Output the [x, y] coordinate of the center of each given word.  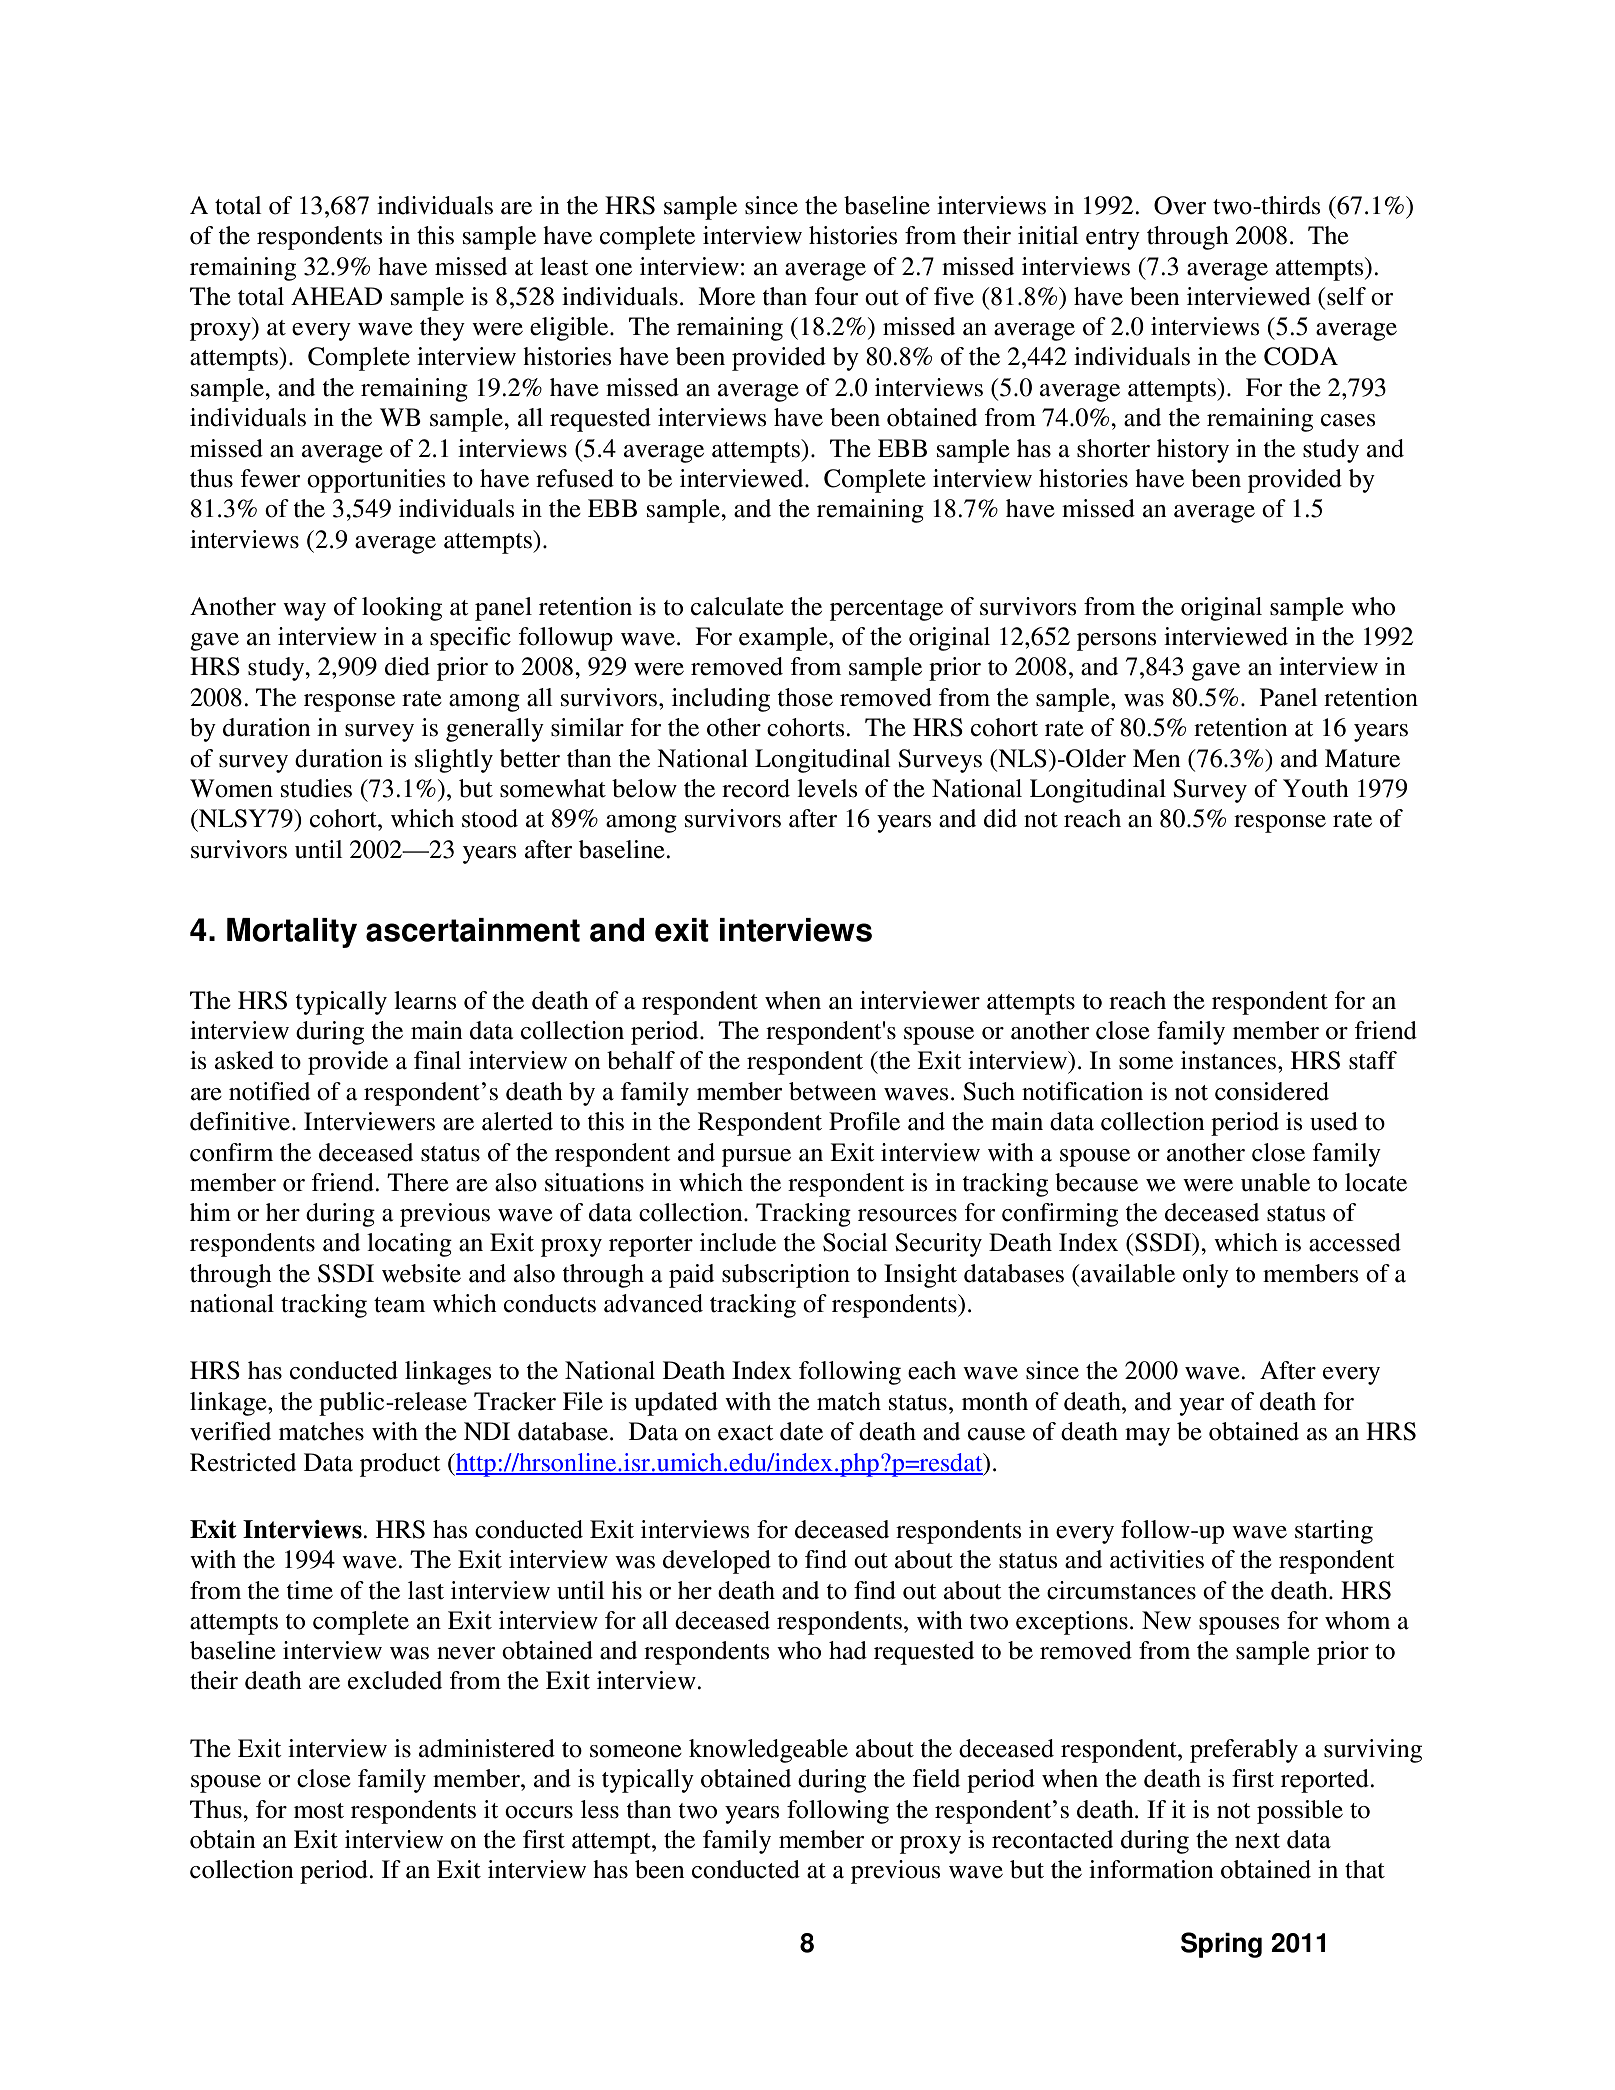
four [836, 296]
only [1206, 1276]
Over [1180, 205]
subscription [786, 1276]
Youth [1316, 788]
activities [1157, 1559]
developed [717, 1562]
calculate [737, 606]
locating [409, 1245]
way [304, 612]
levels [827, 788]
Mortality [292, 933]
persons [1117, 642]
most [319, 1811]
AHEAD [336, 296]
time [309, 1590]
